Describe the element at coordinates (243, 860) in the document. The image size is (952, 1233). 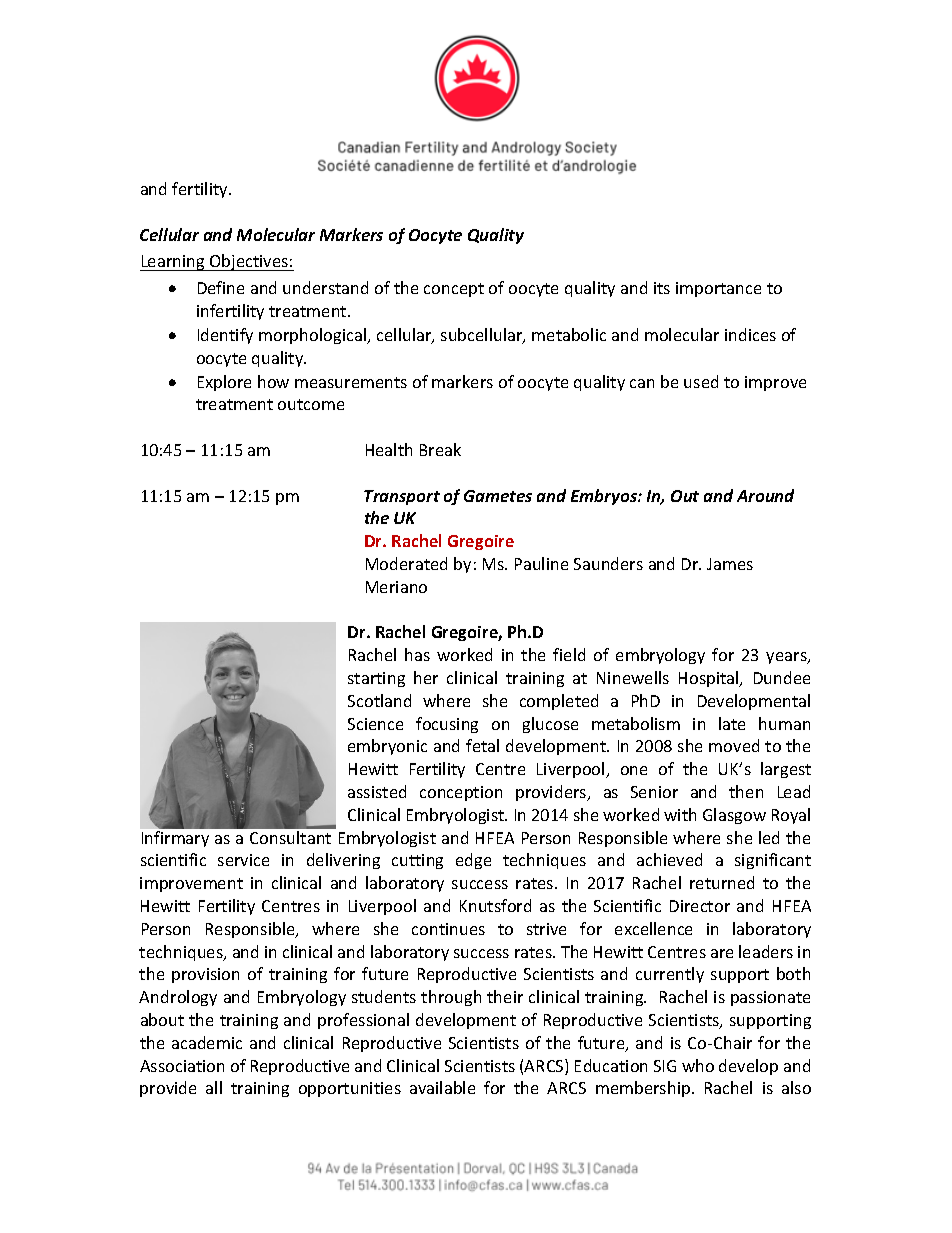
I see `service` at that location.
